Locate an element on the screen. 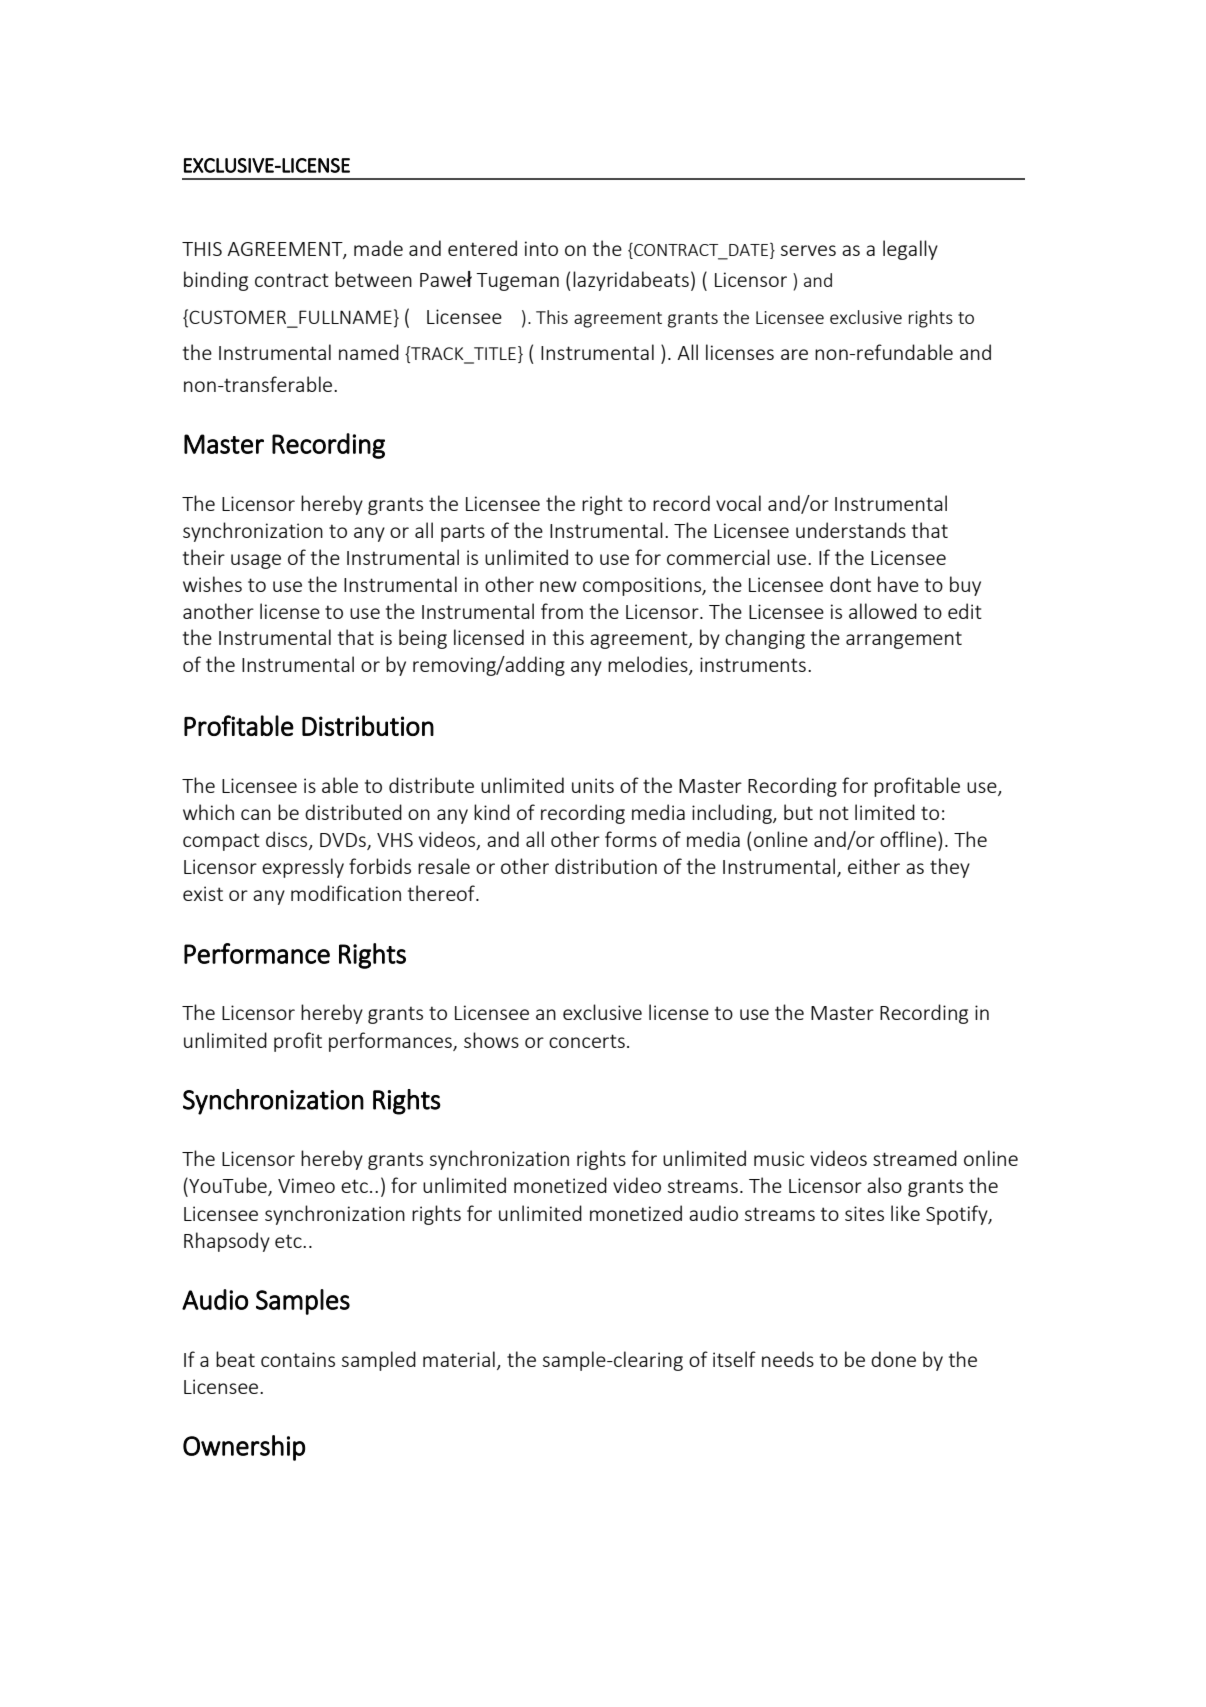  forms is located at coordinates (631, 839).
